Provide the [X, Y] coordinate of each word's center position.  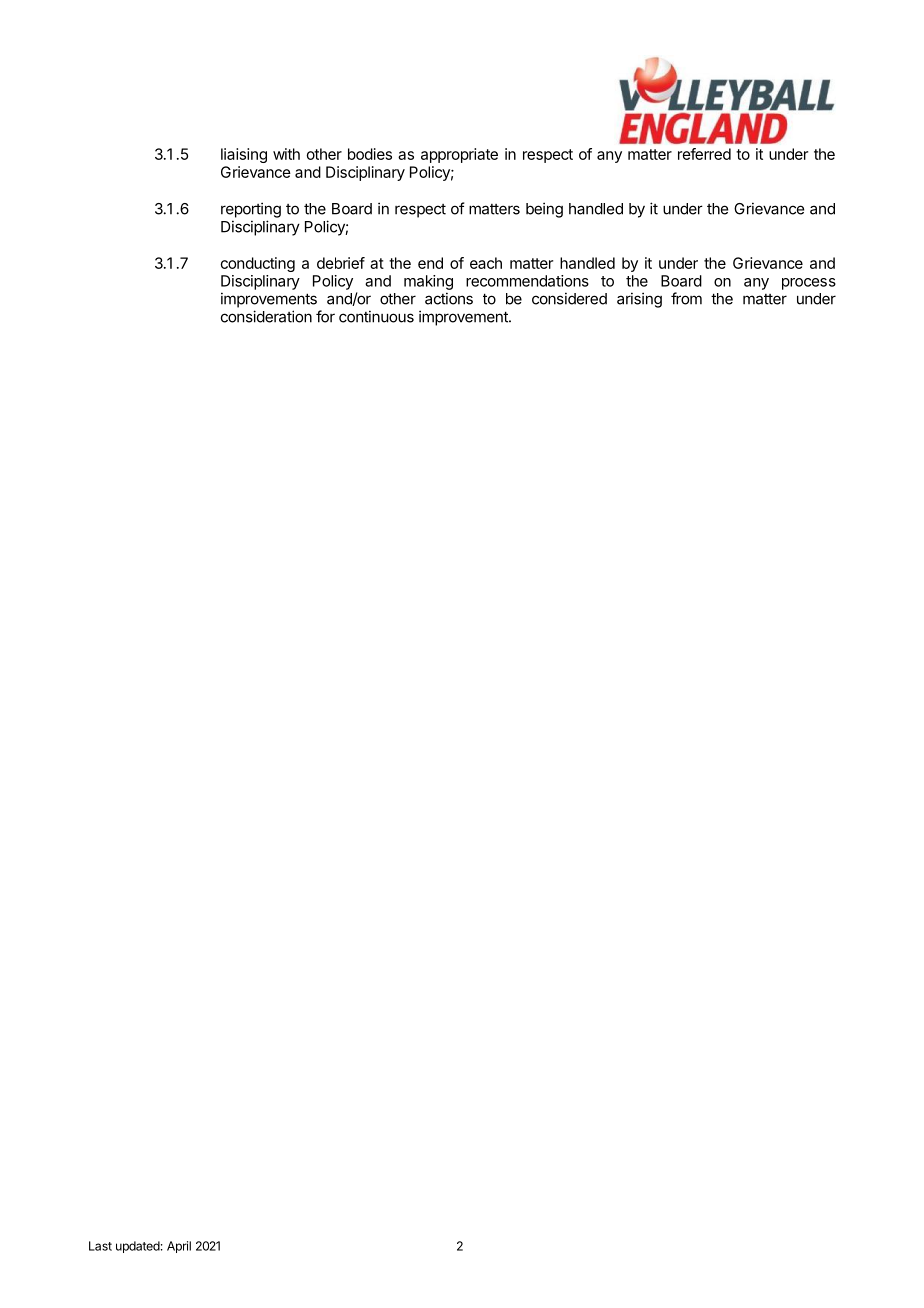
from [686, 298]
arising [639, 300]
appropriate [459, 155]
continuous [376, 316]
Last [100, 1246]
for [325, 316]
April [179, 1247]
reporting [251, 210]
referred [704, 154]
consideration [266, 316]
